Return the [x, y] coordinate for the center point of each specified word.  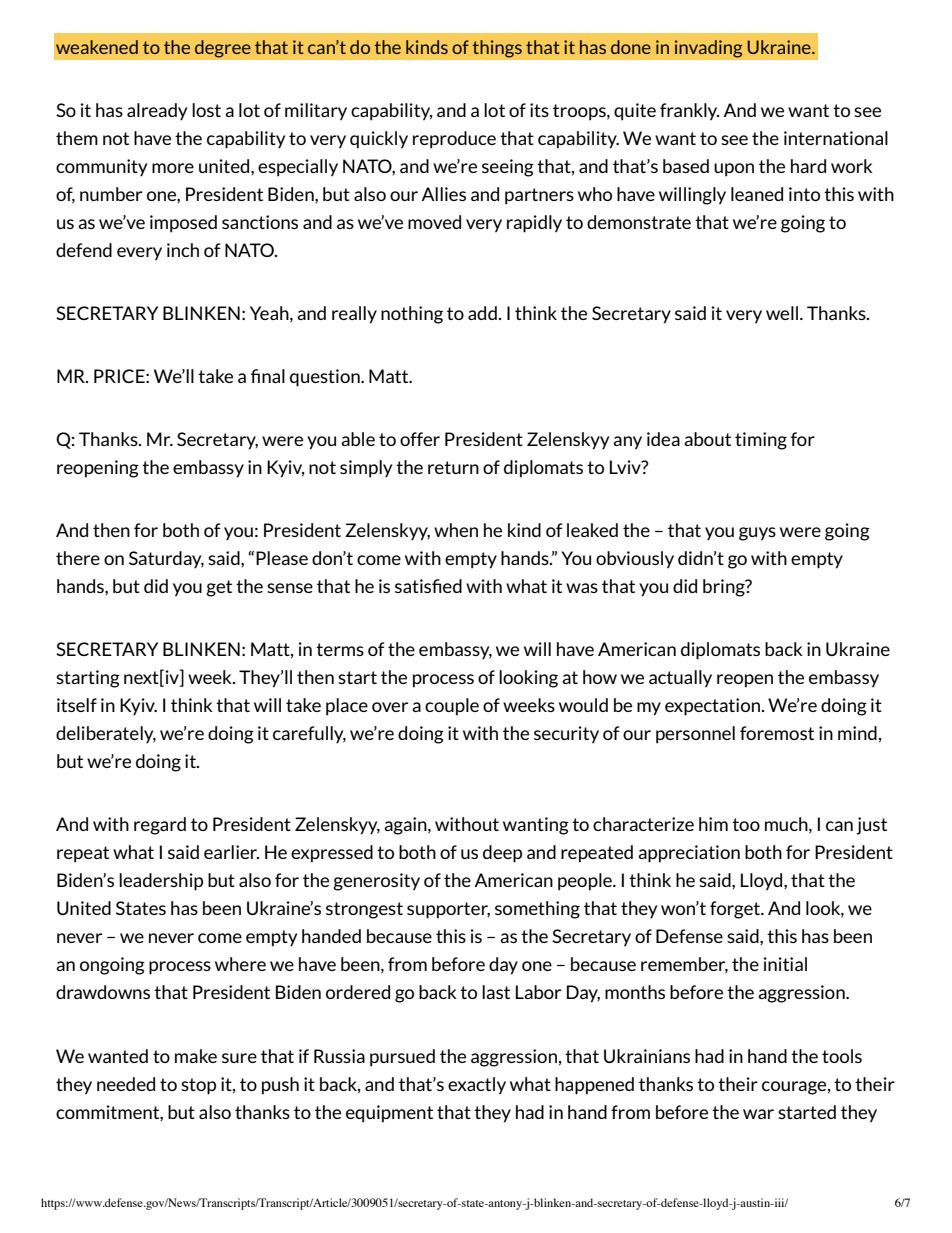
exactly [477, 1086]
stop [198, 1086]
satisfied [428, 586]
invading [708, 49]
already [157, 111]
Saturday [166, 559]
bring [725, 588]
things [497, 49]
